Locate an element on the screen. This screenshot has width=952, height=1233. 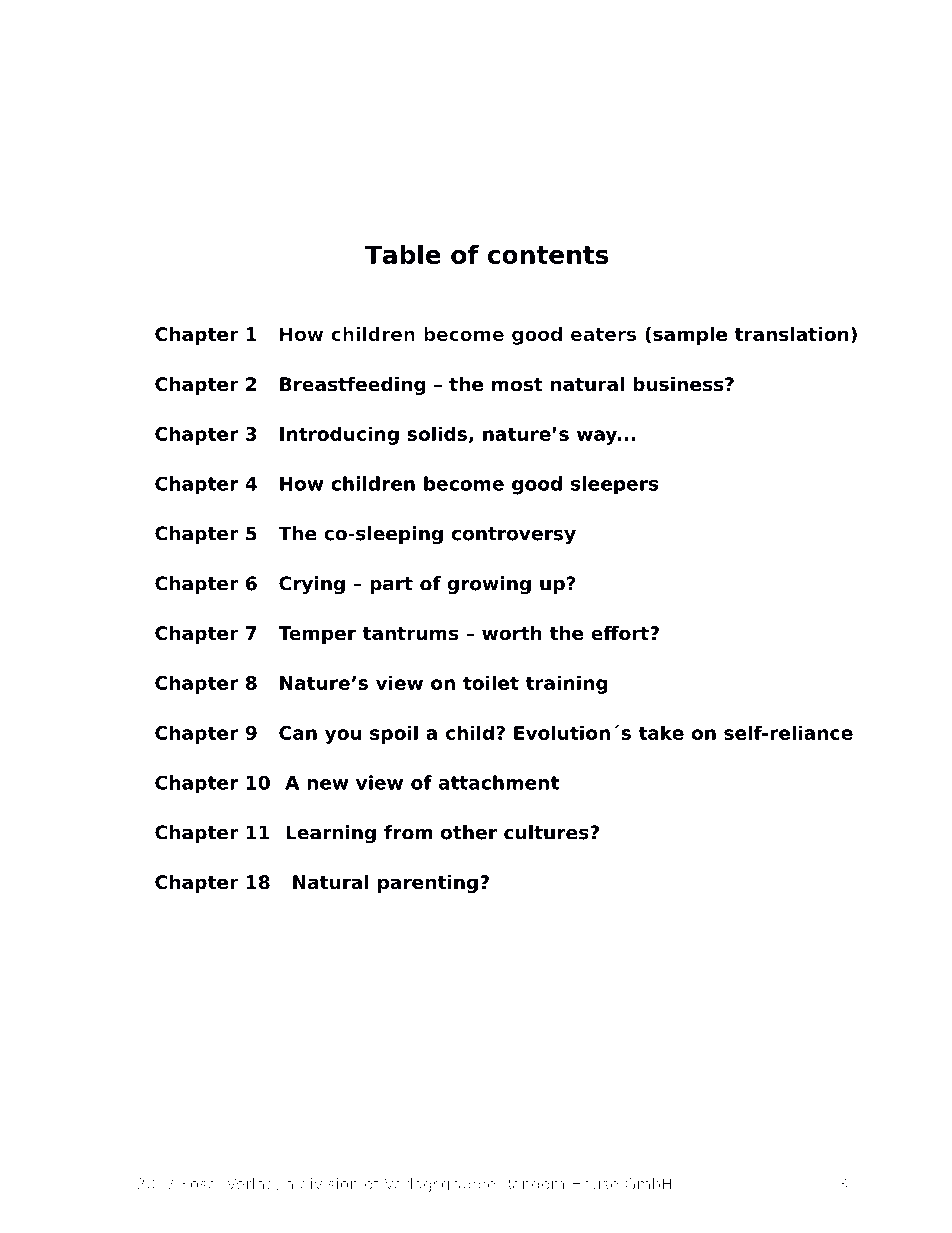
attachment is located at coordinates (499, 782).
